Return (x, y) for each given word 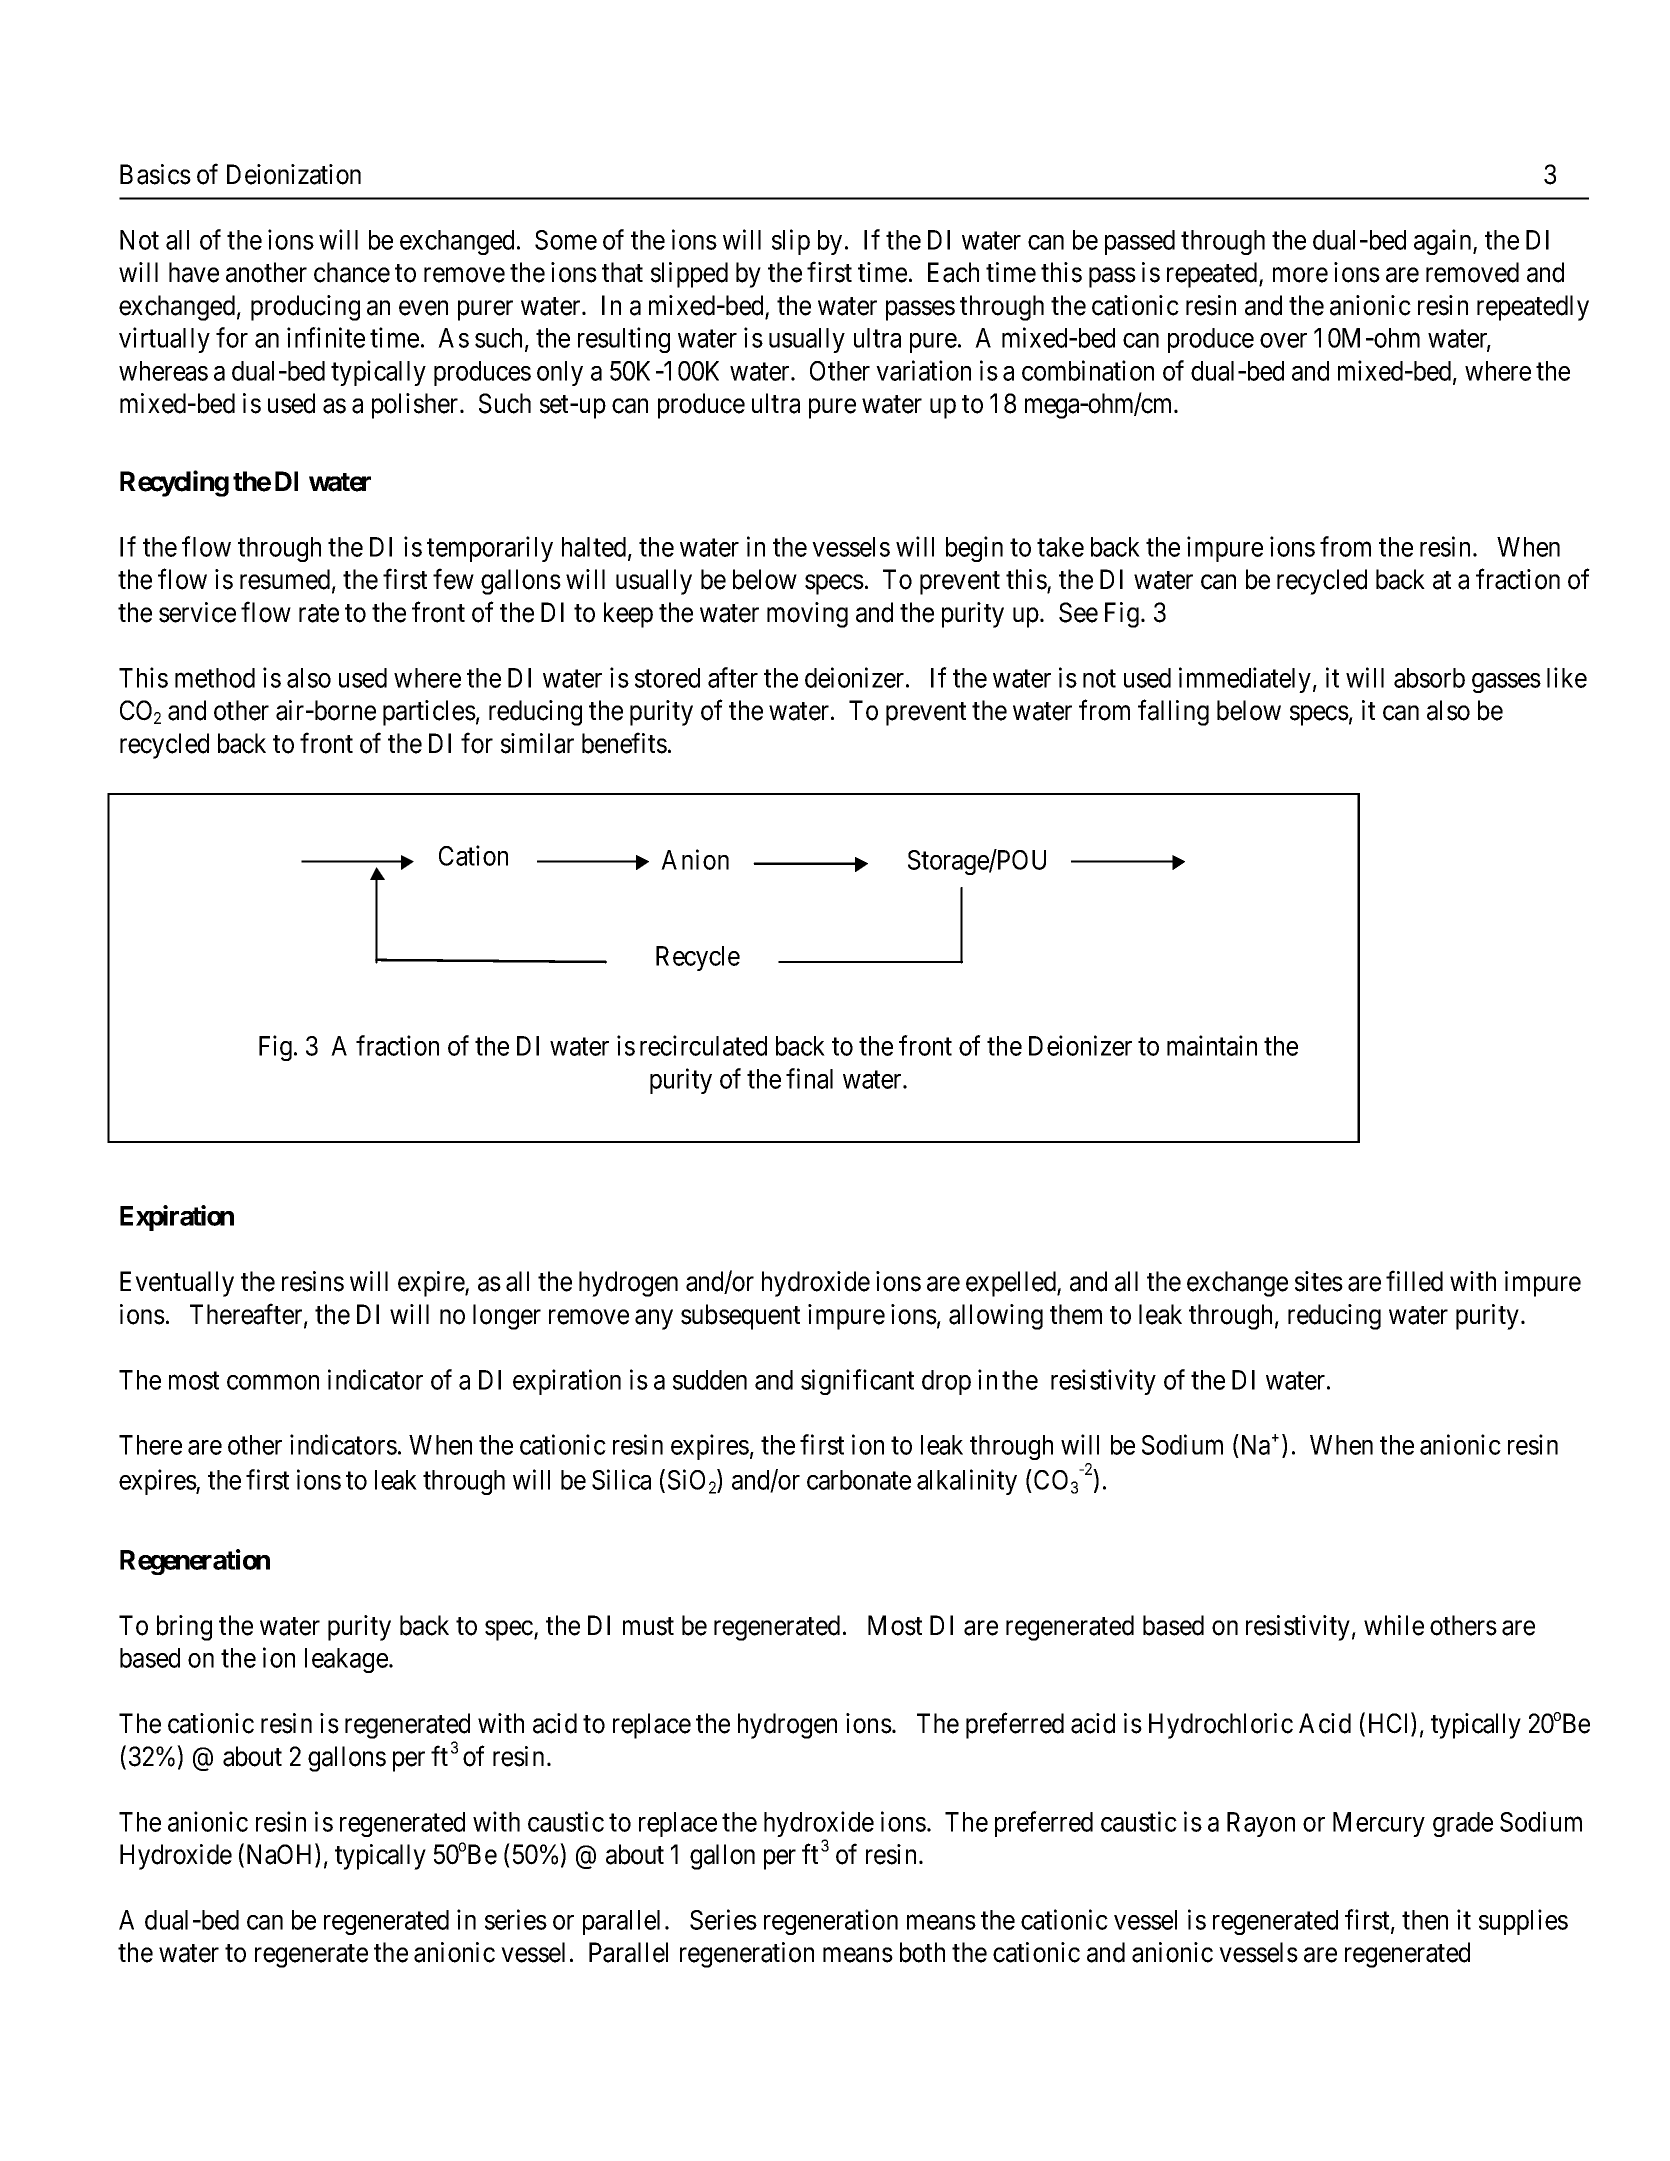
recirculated (703, 1045)
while (1394, 1625)
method (215, 678)
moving (807, 615)
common (273, 1382)
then (1425, 1920)
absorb (1429, 678)
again (1444, 242)
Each (953, 272)
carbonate (859, 1480)
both (922, 1952)
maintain (1212, 1045)
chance (352, 272)
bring (184, 1628)
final (809, 1078)
